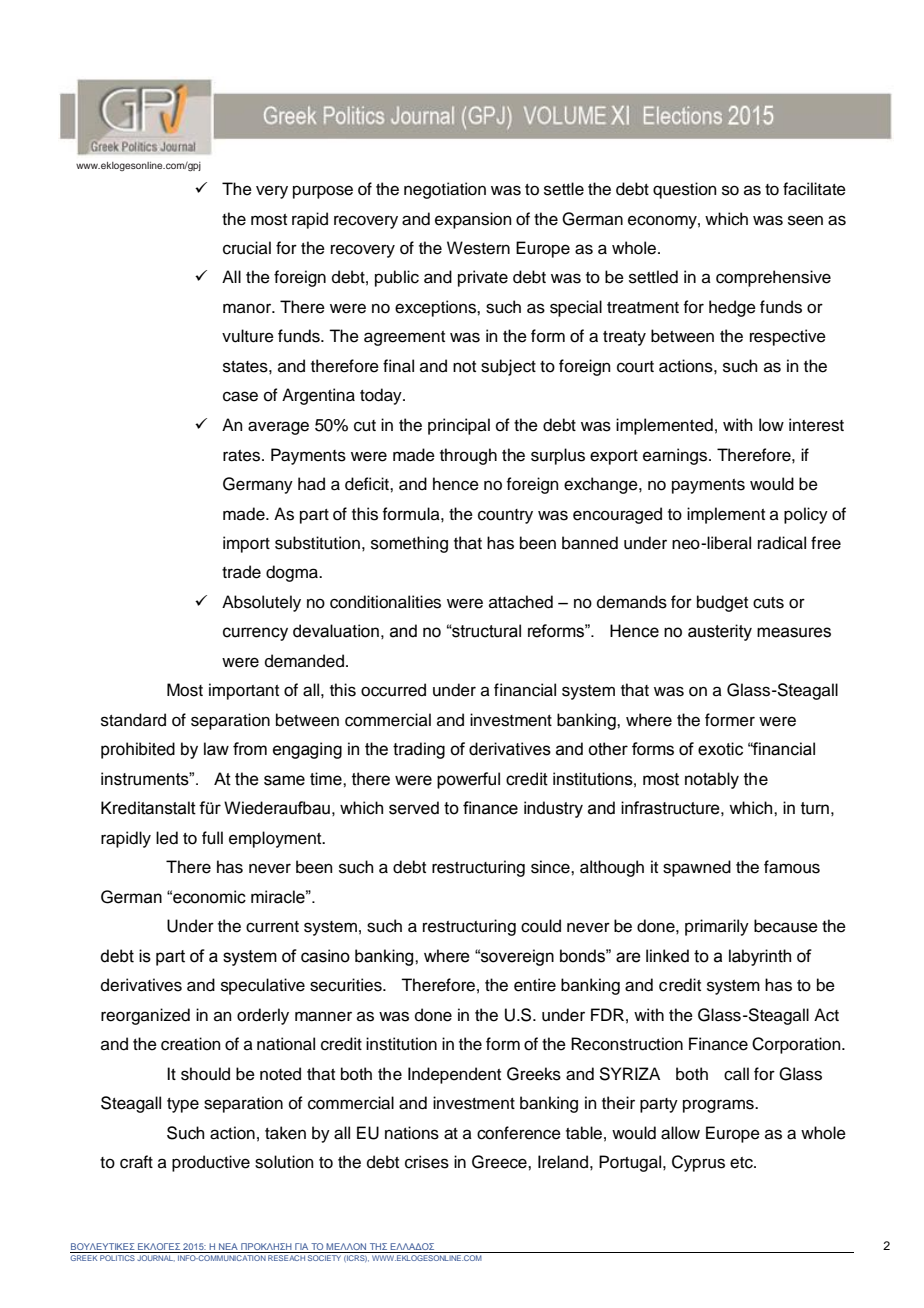  Describe the element at coordinates (805, 220) in the screenshot. I see `seen` at that location.
